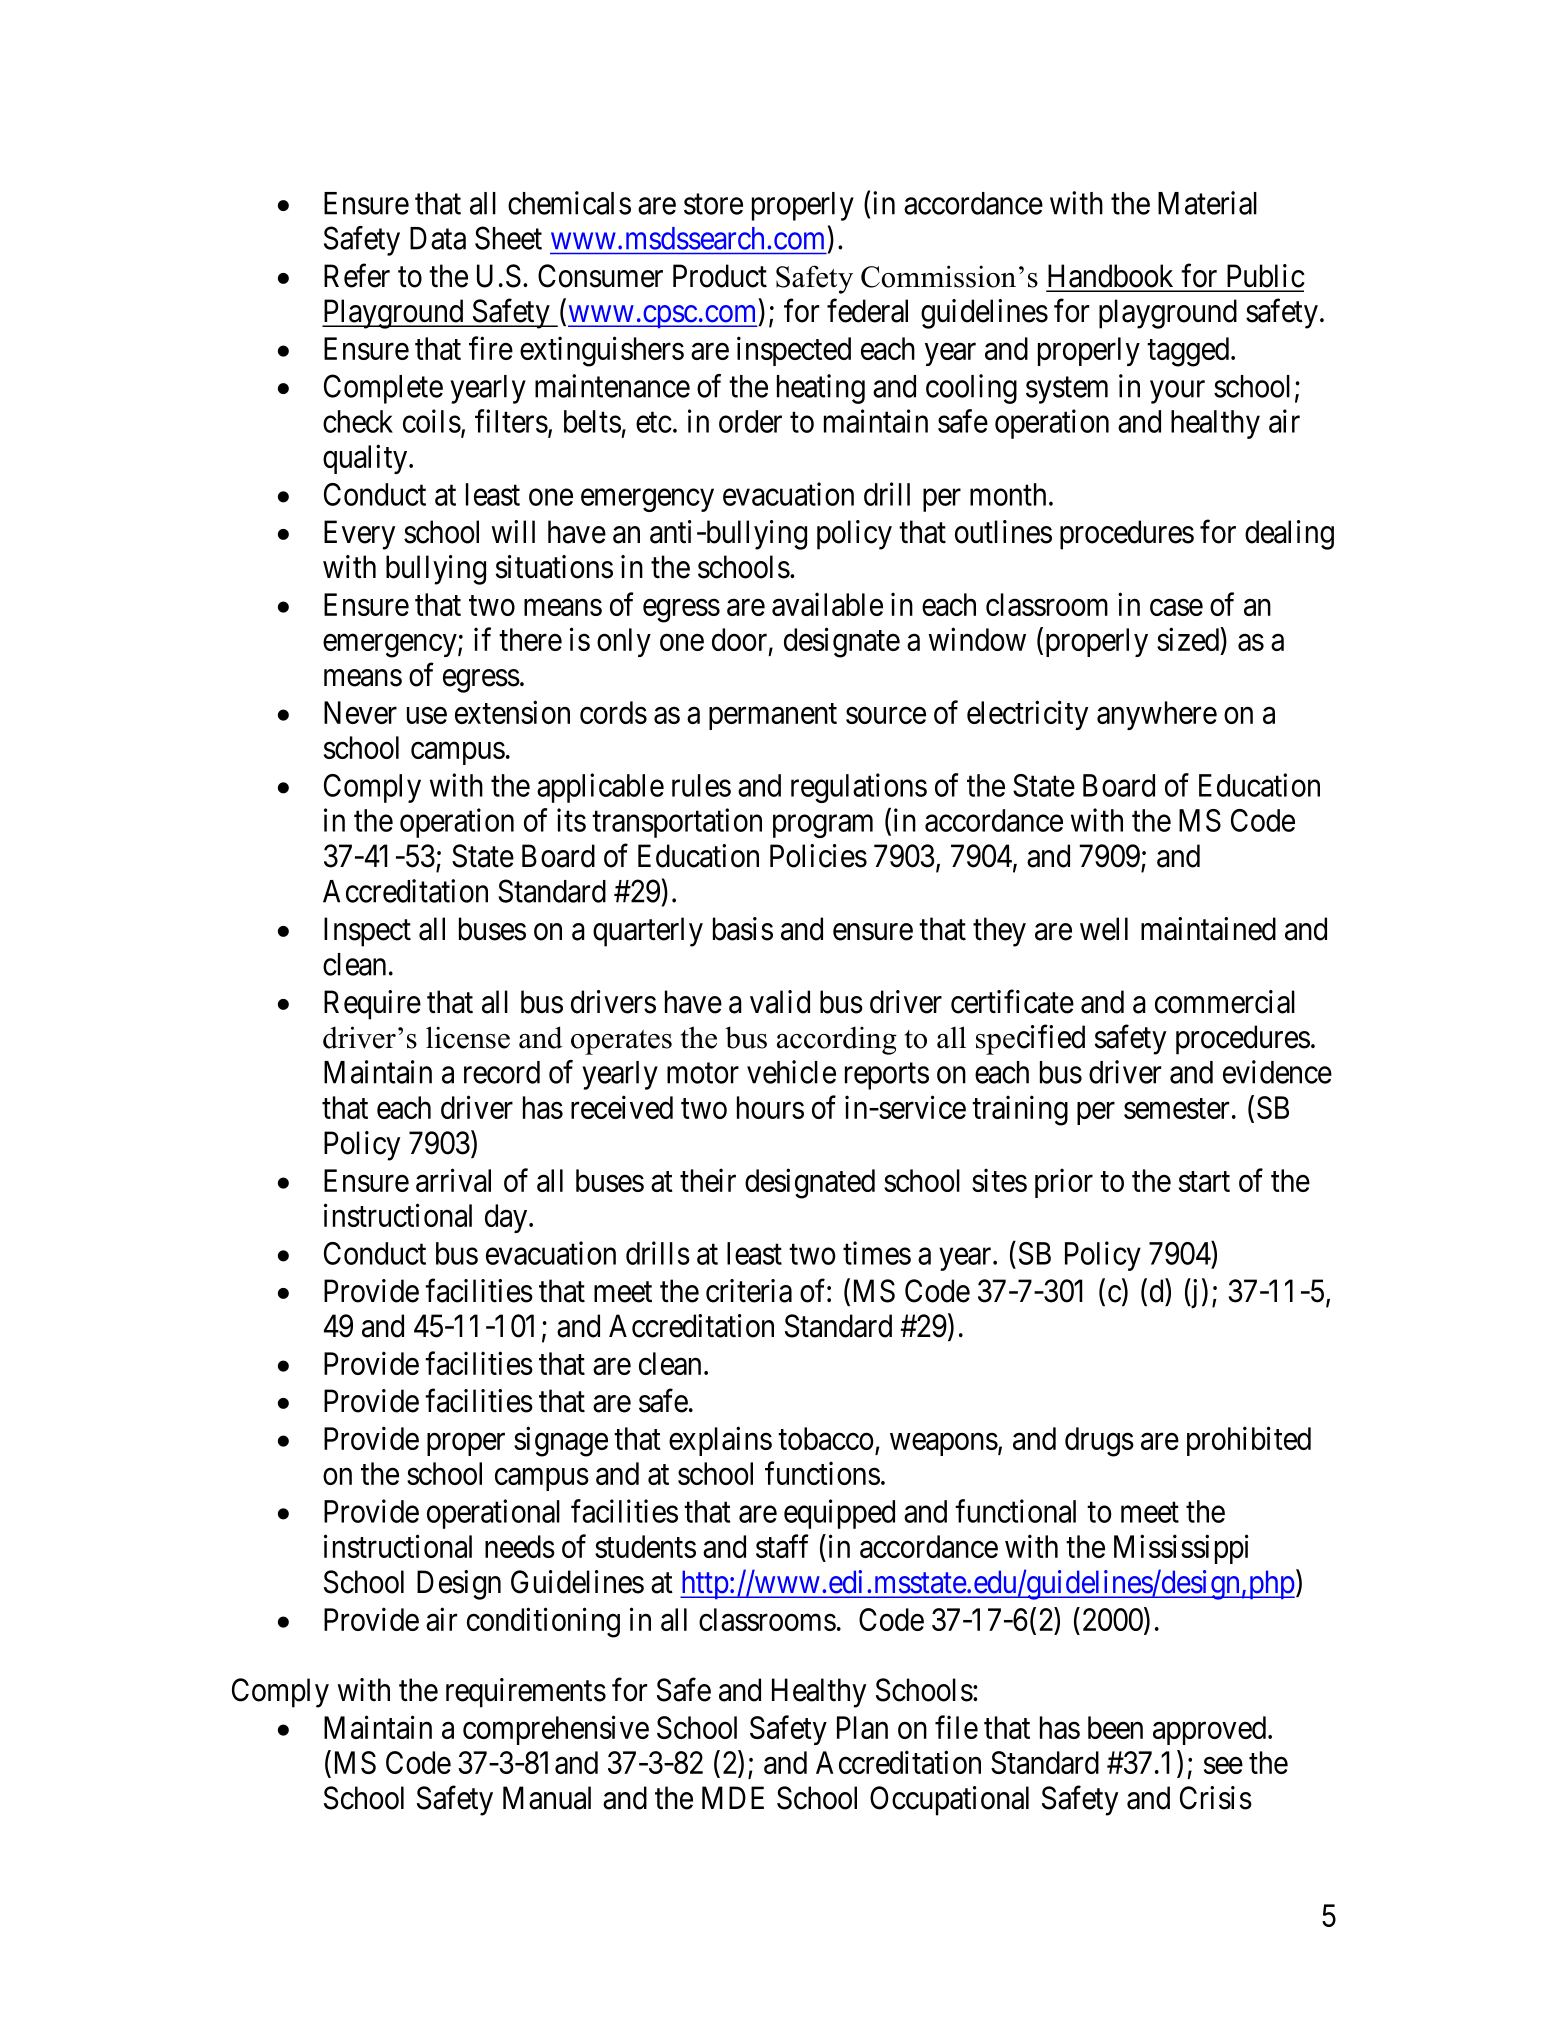 This document has width=1566, height=2026. What do you see at coordinates (826, 1438) in the document?
I see `tobacco` at bounding box center [826, 1438].
